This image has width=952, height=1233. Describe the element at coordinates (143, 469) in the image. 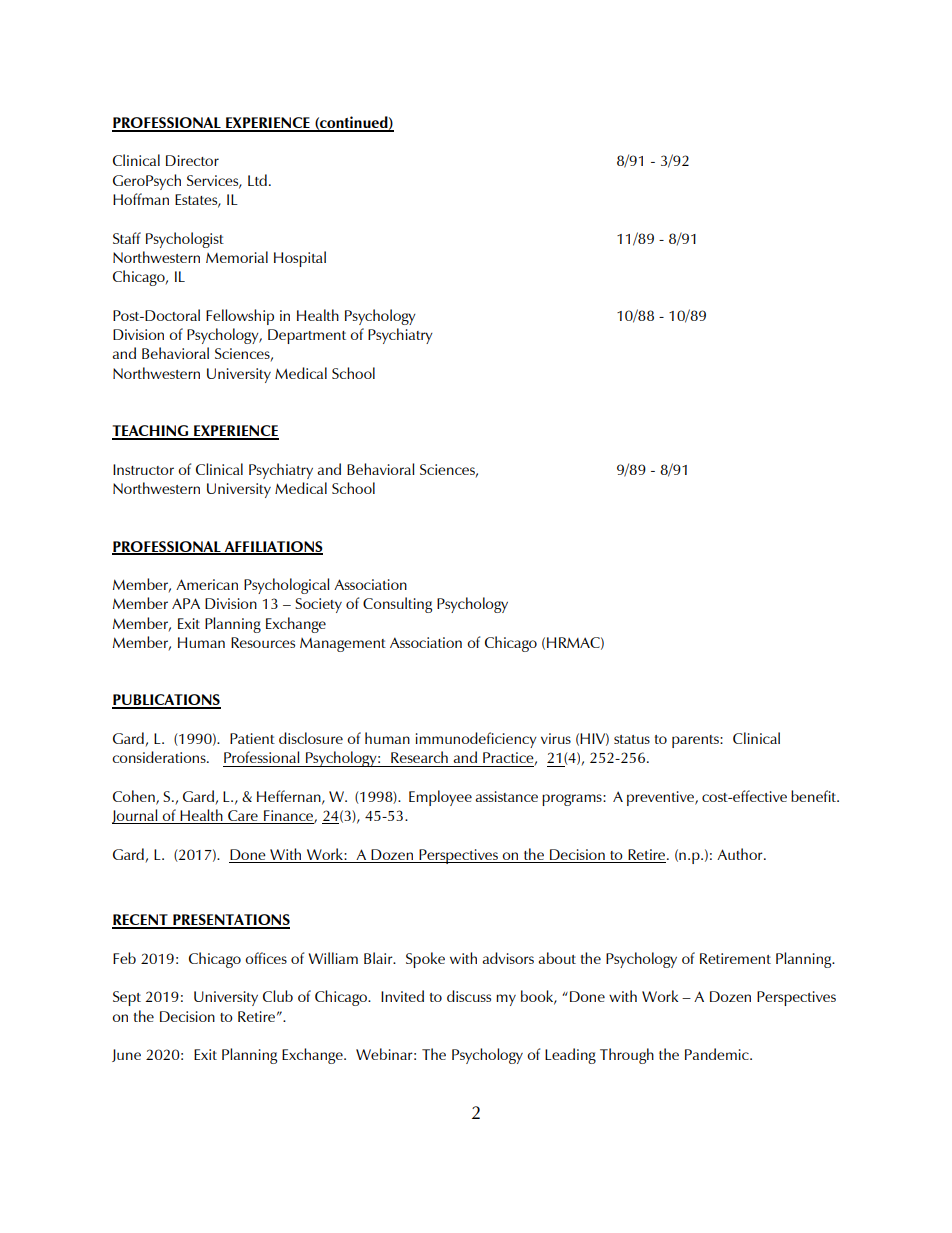

I see `Instructor` at that location.
